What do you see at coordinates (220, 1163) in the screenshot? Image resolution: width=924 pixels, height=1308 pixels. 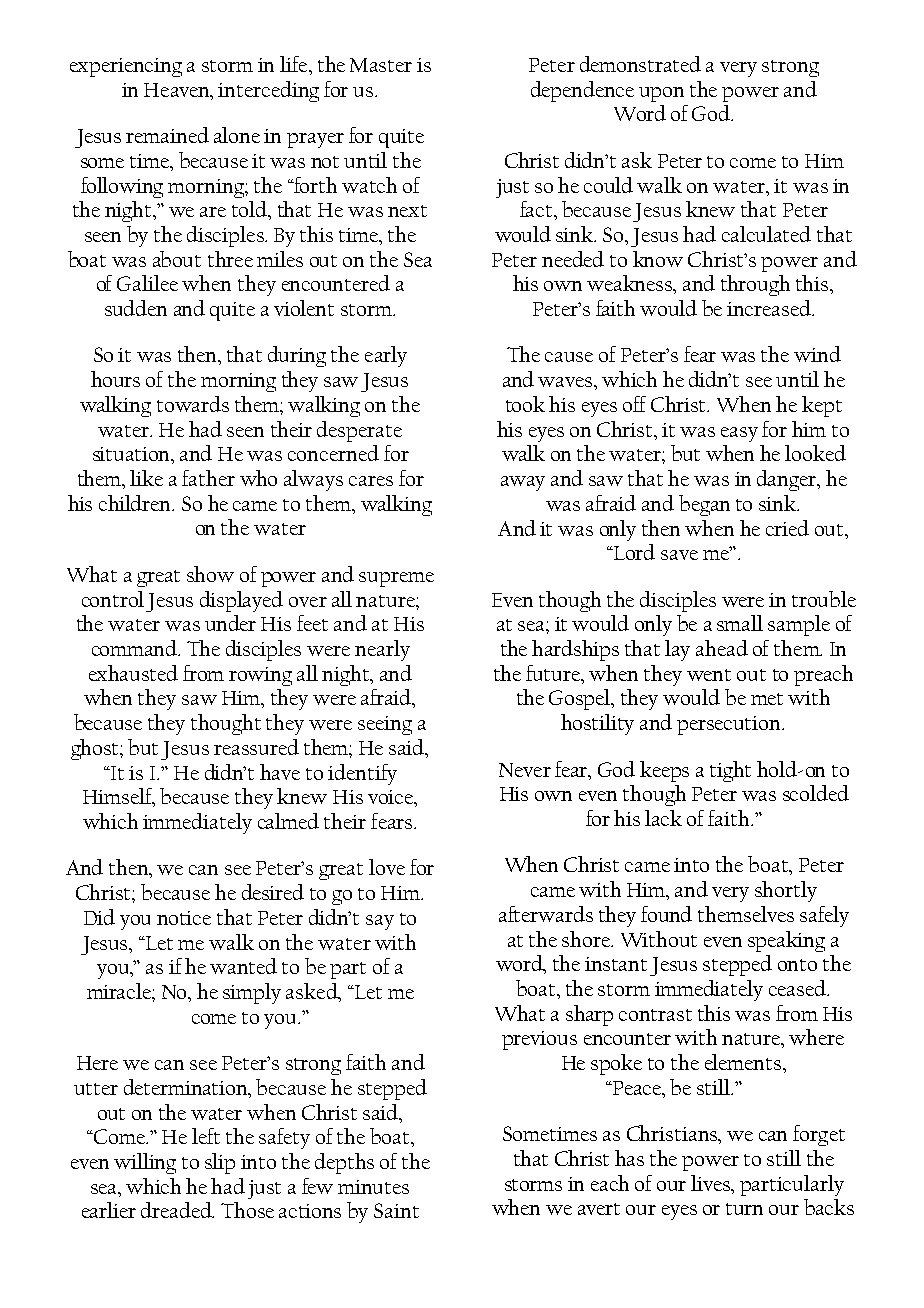 I see `slip` at bounding box center [220, 1163].
